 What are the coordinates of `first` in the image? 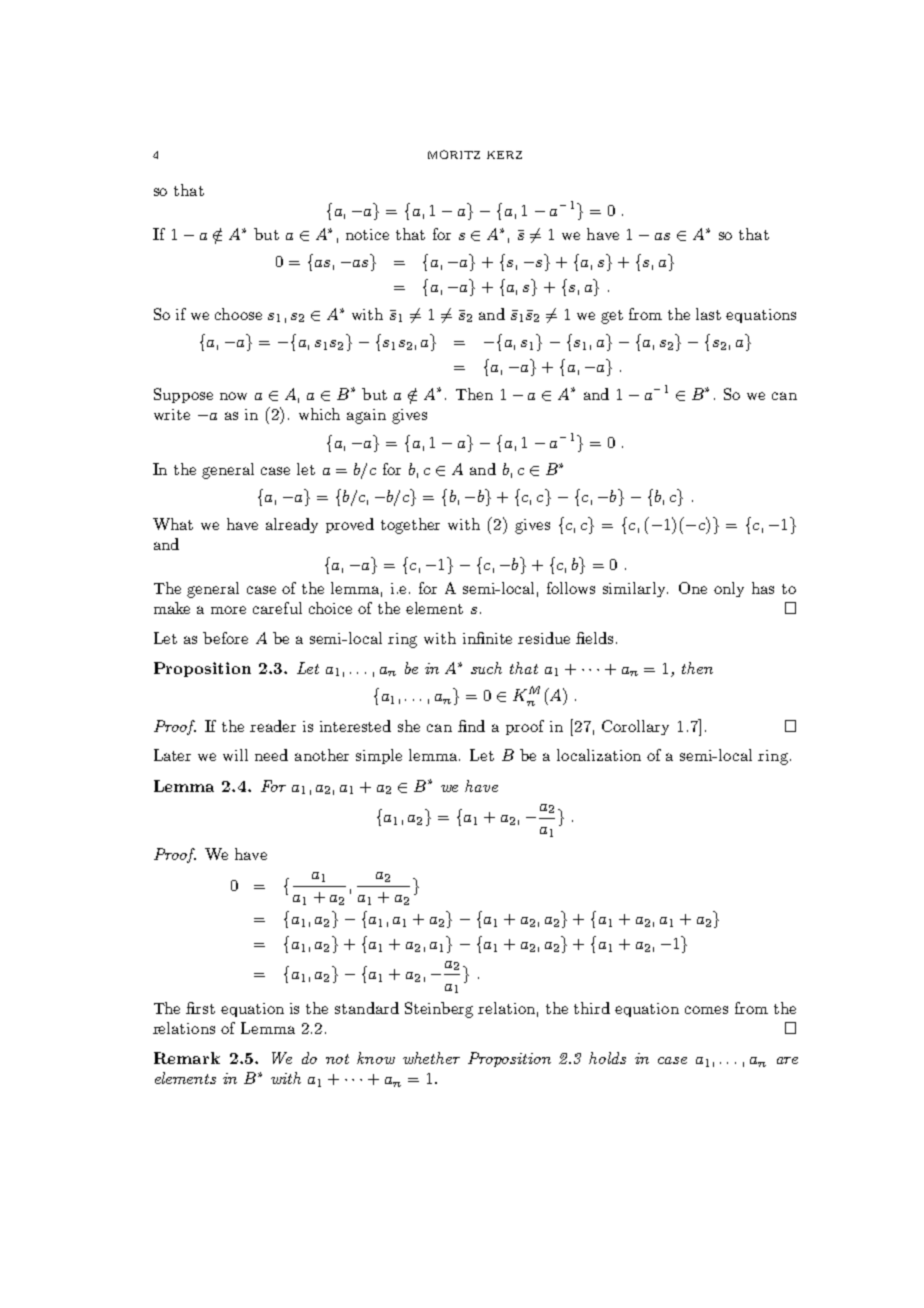 It's located at (200, 1008).
